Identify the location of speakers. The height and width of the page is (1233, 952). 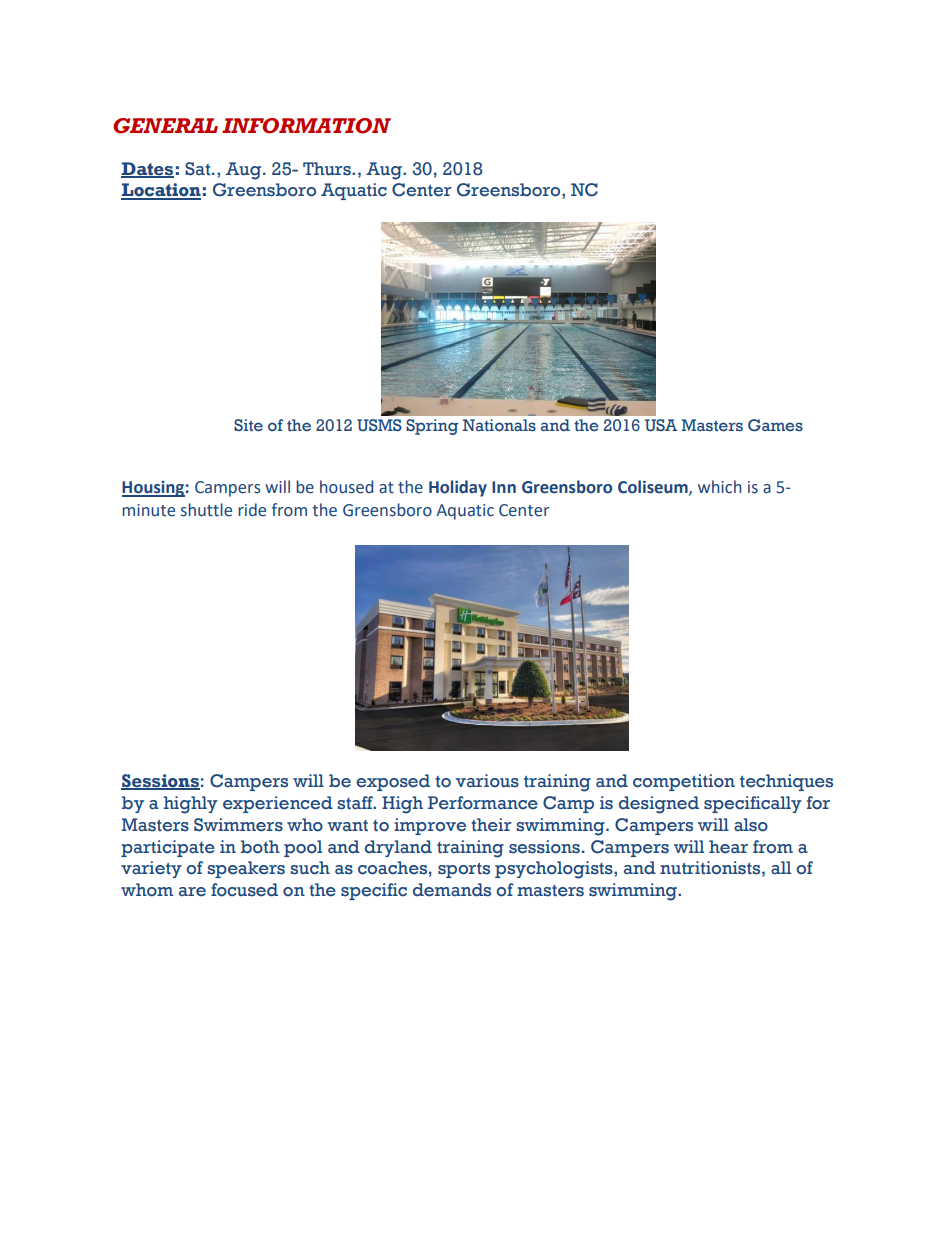
(246, 869).
